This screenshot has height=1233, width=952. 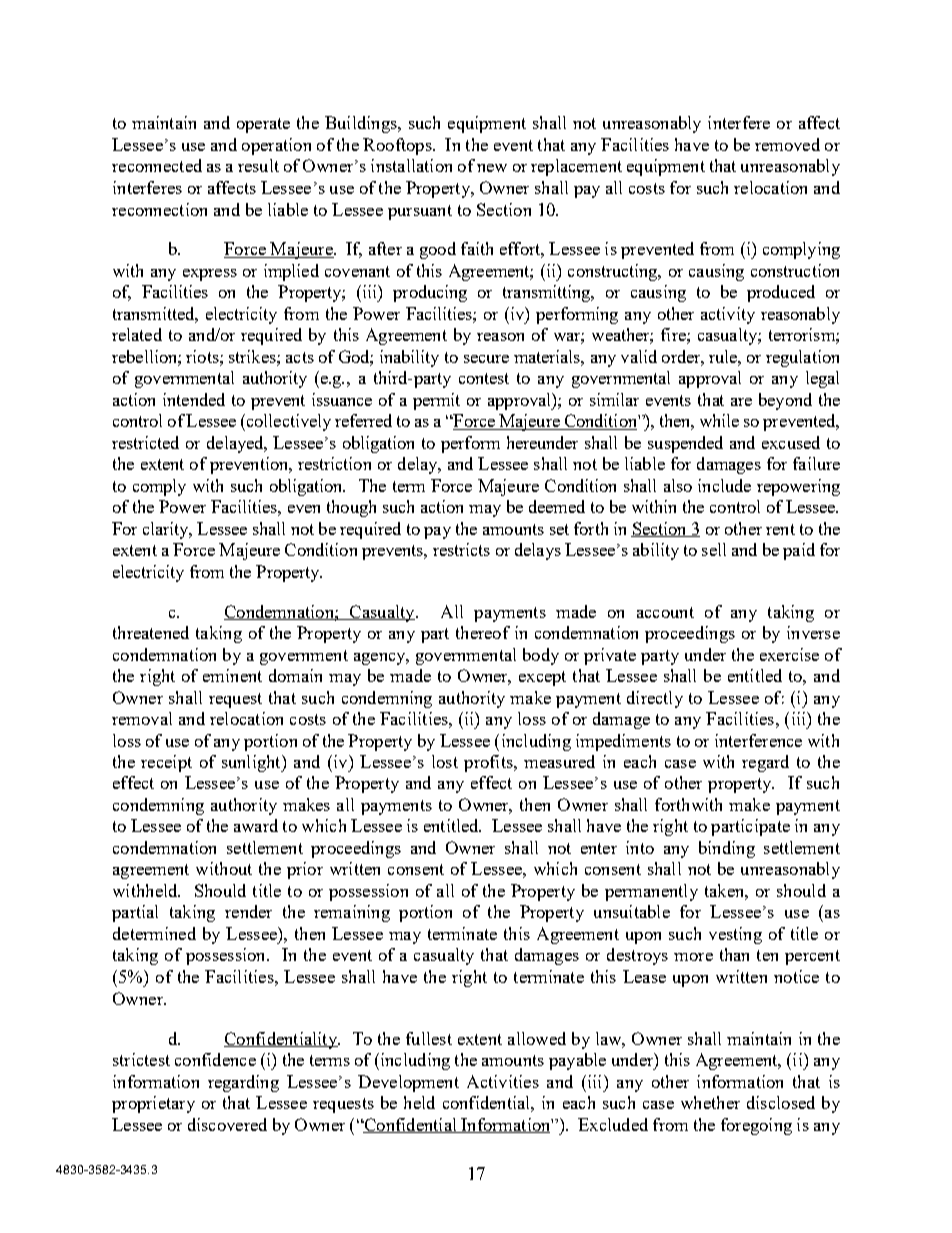 What do you see at coordinates (710, 1102) in the screenshot?
I see `whether` at bounding box center [710, 1102].
